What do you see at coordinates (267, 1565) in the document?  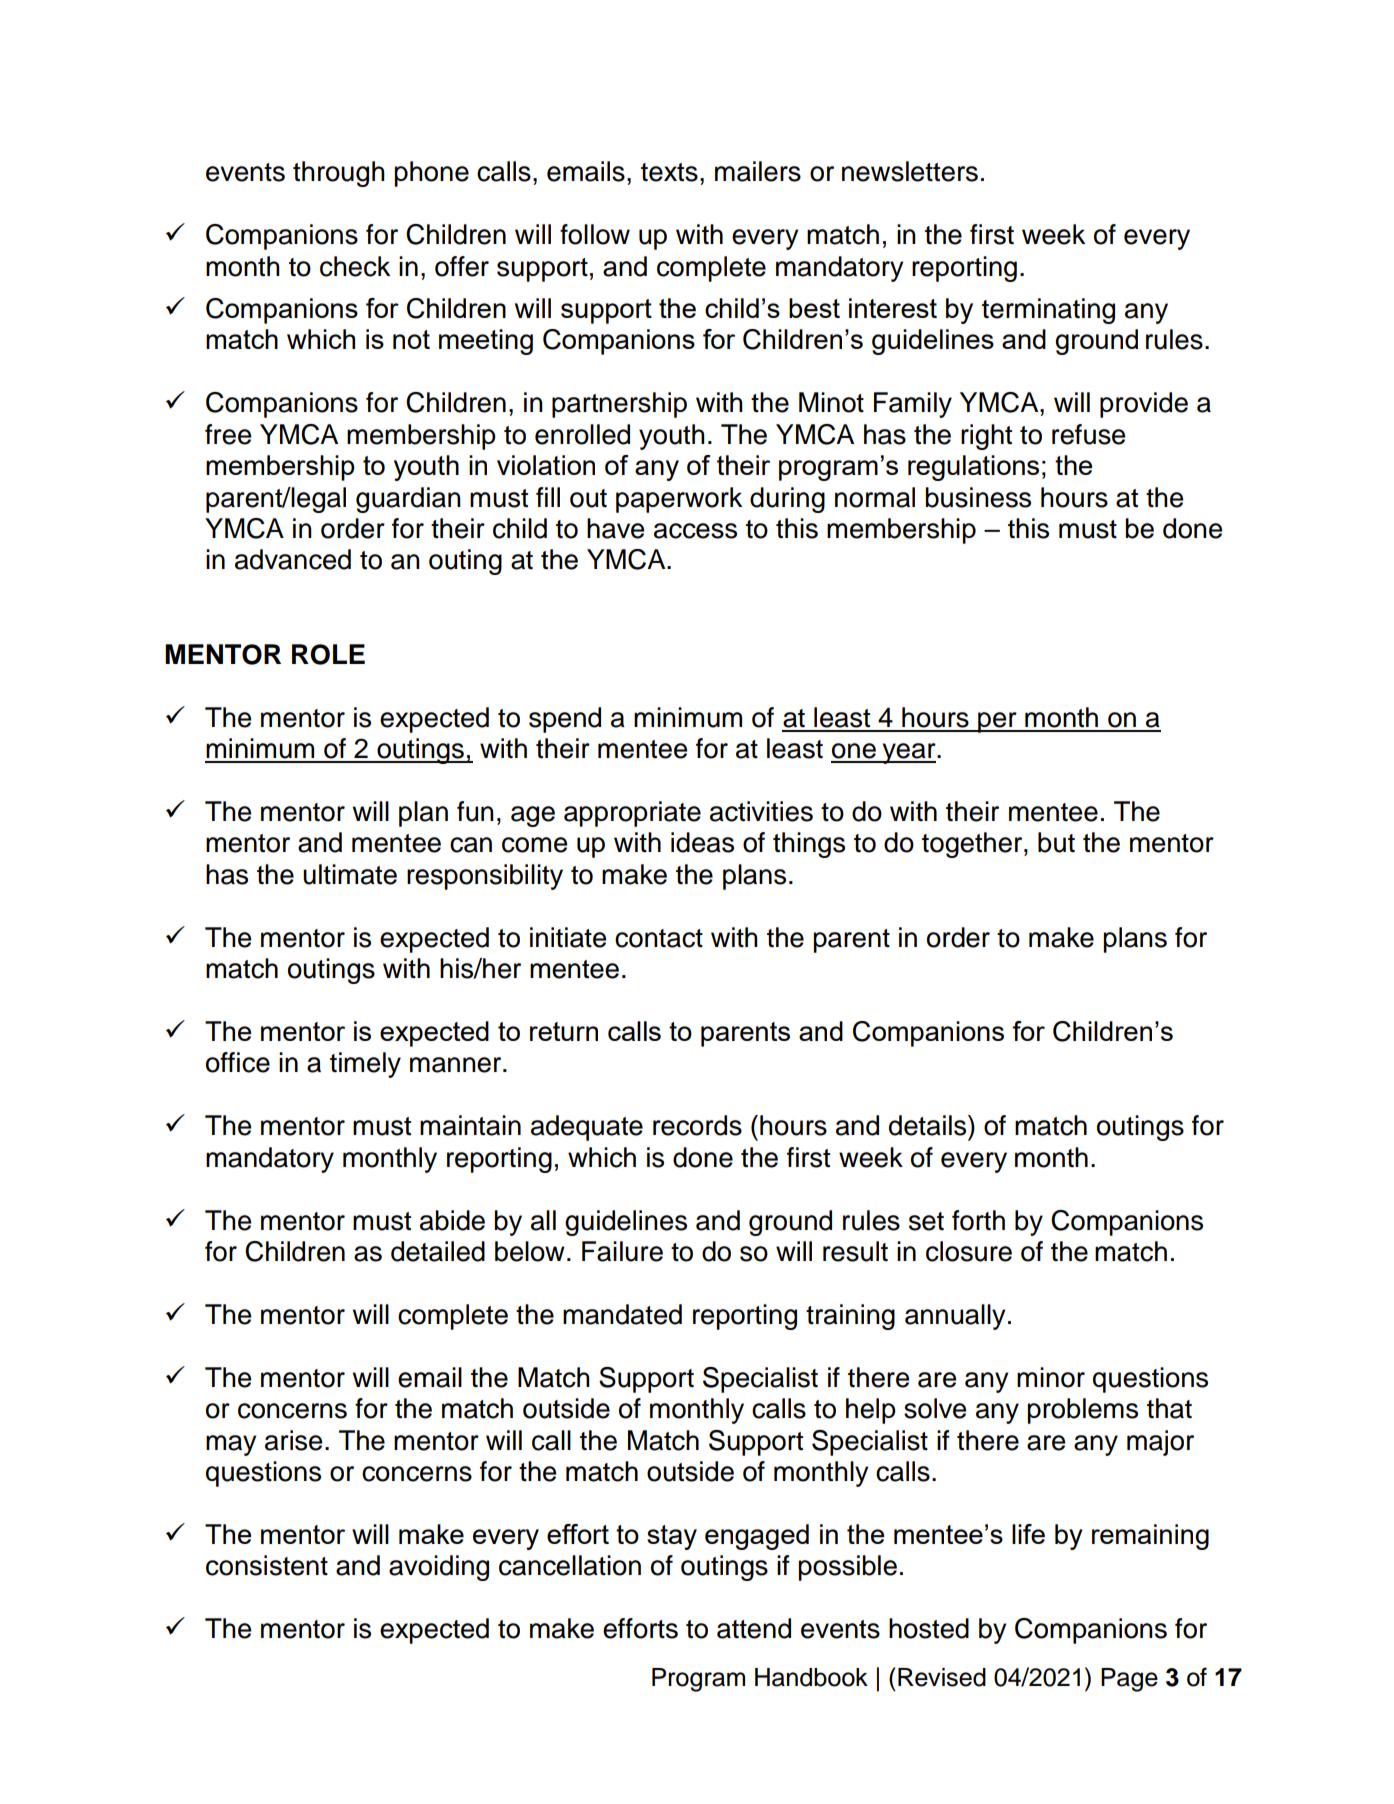 I see `consistent` at bounding box center [267, 1565].
